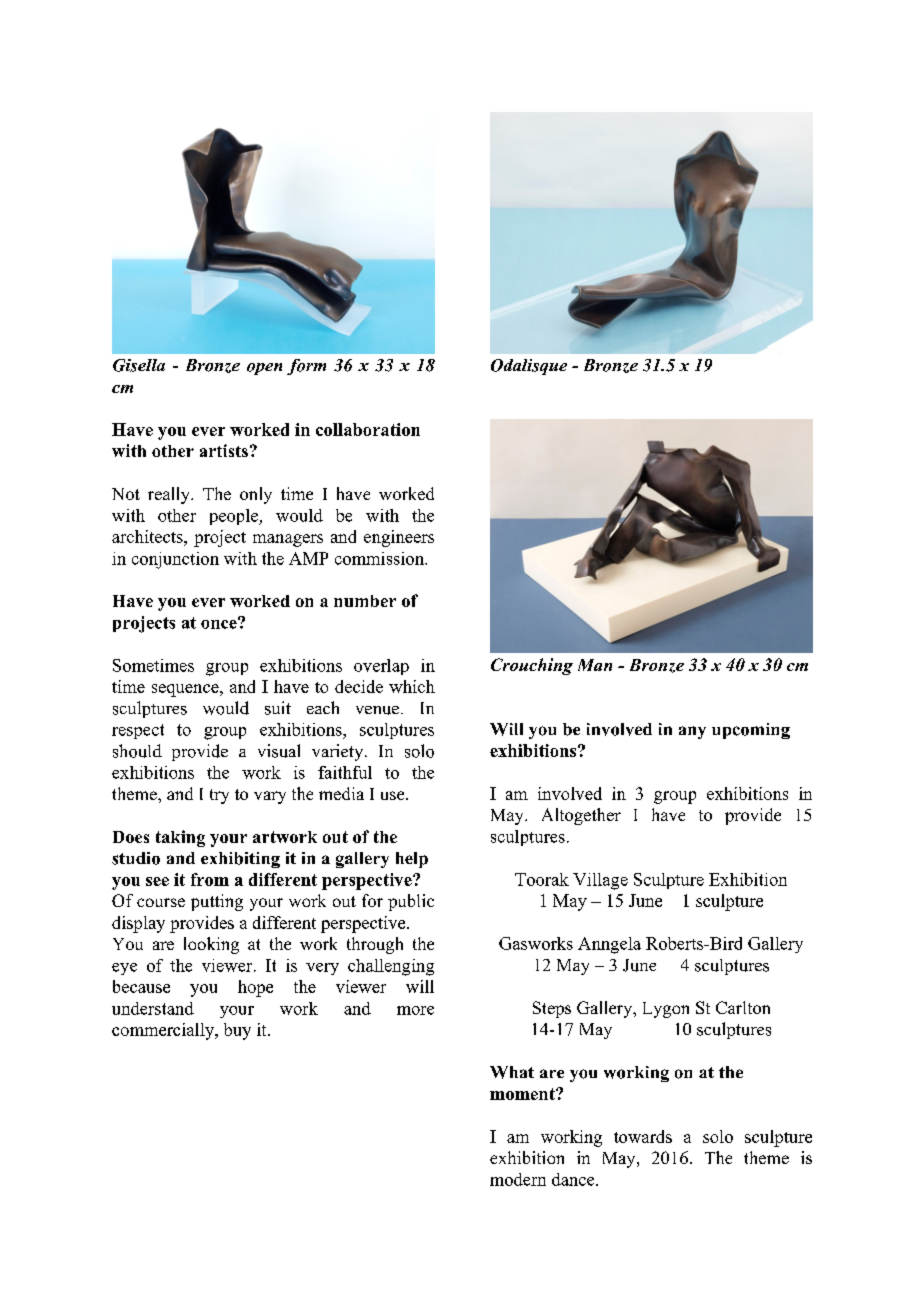 This page has width=924, height=1308. I want to click on any, so click(692, 732).
